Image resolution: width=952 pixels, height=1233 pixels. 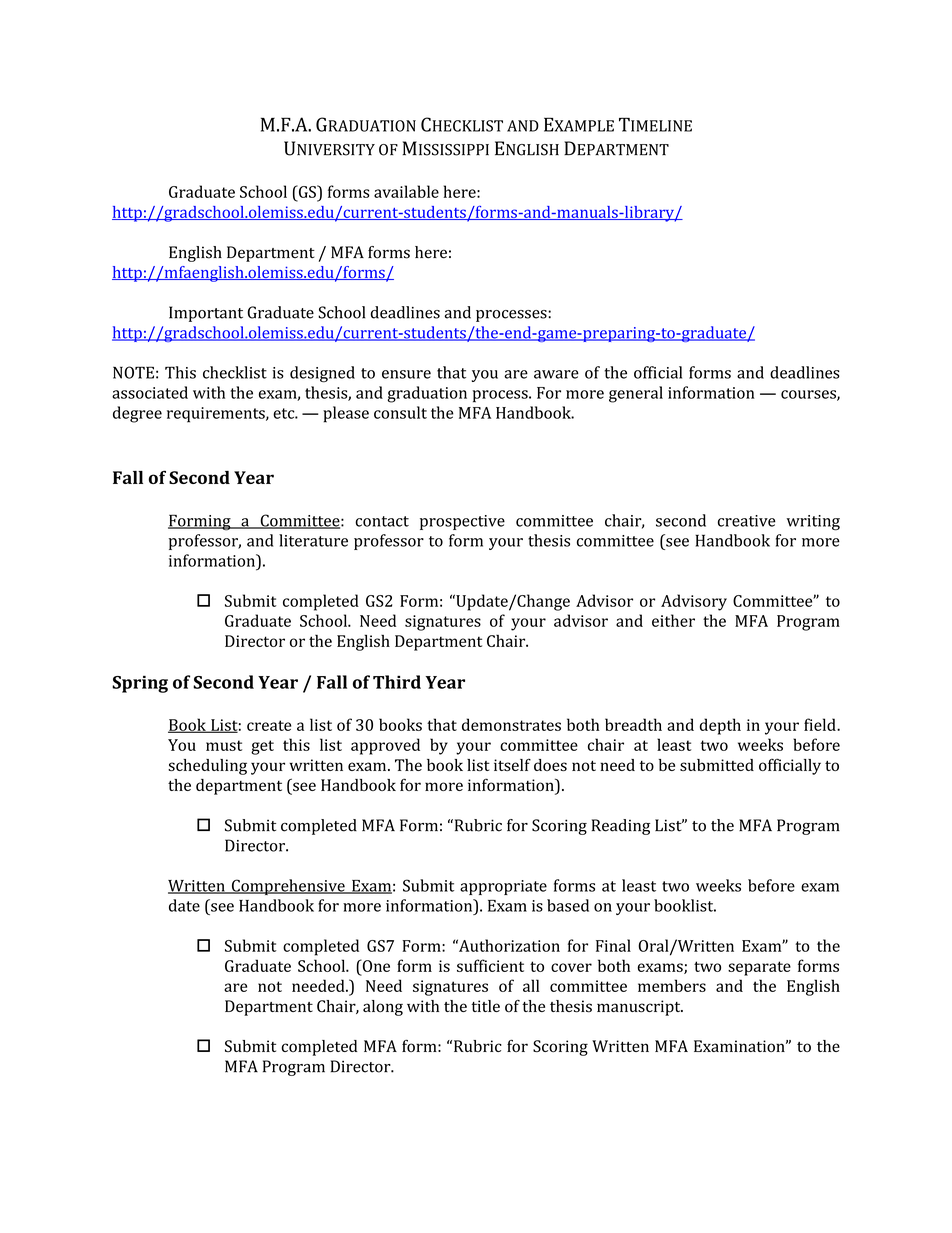 What do you see at coordinates (511, 724) in the image?
I see `demonstrates` at bounding box center [511, 724].
